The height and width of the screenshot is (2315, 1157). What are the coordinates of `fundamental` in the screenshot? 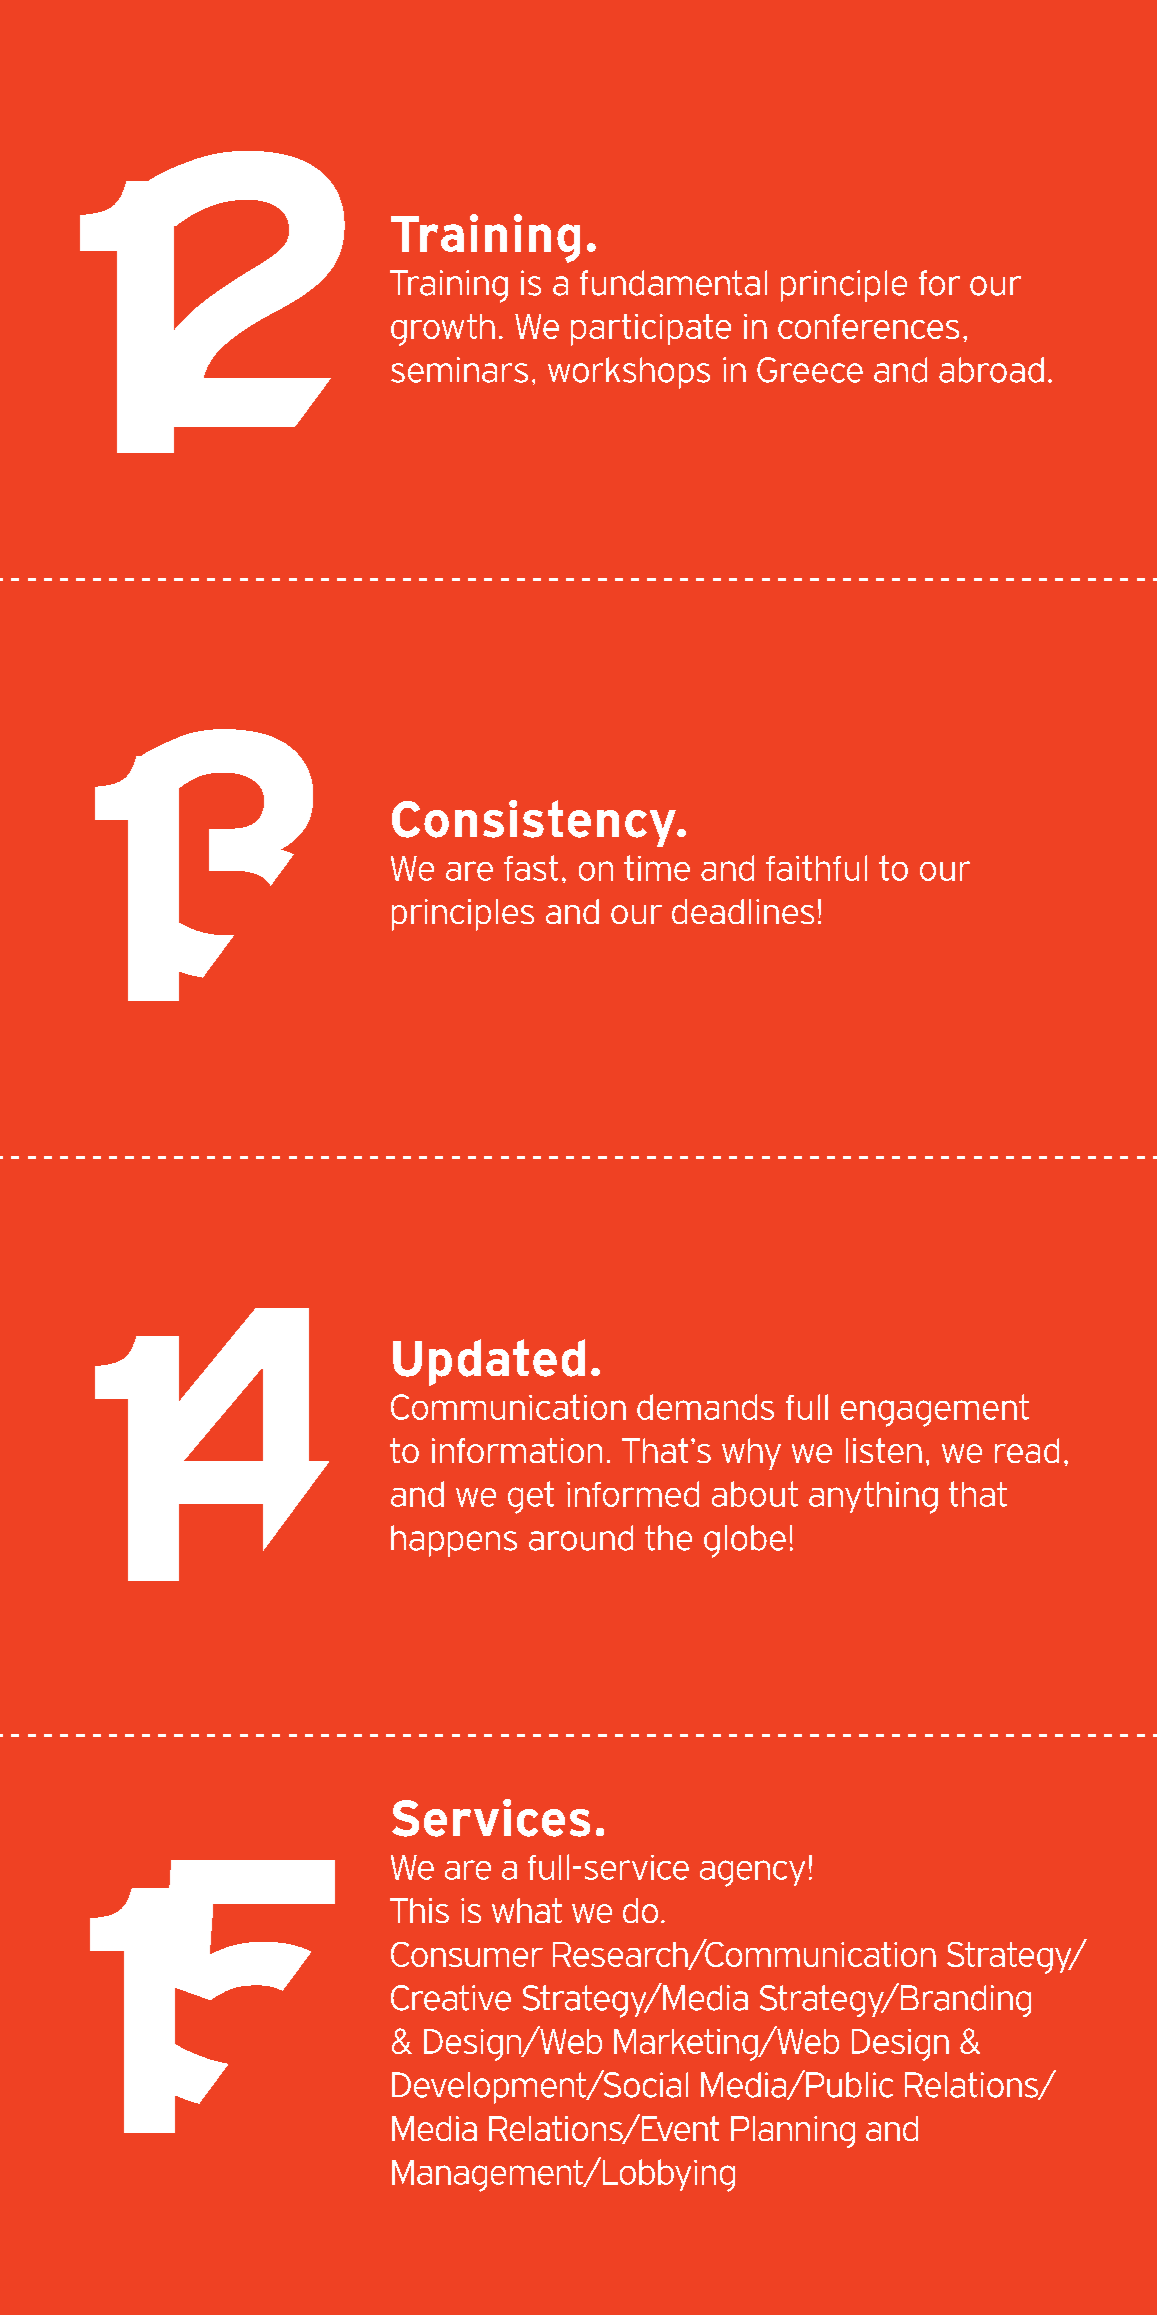 It's located at (673, 283).
